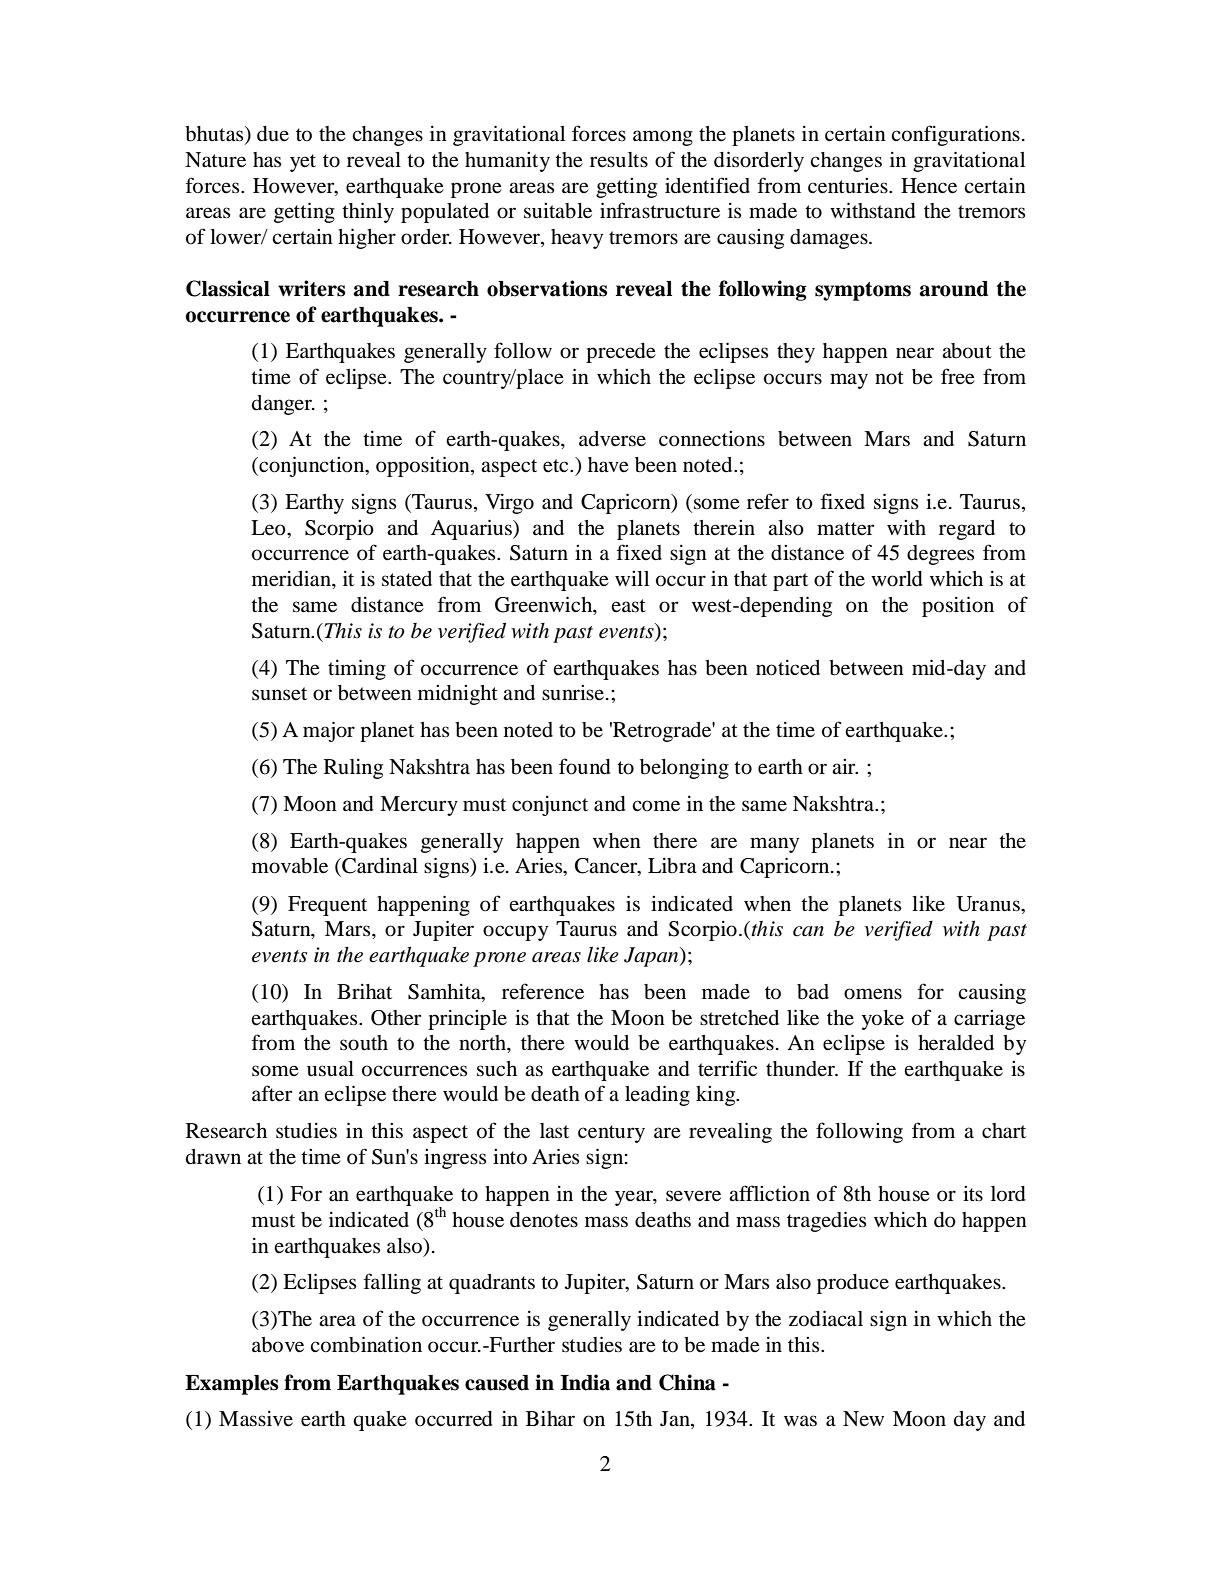  Describe the element at coordinates (929, 186) in the image. I see `Hence` at that location.
